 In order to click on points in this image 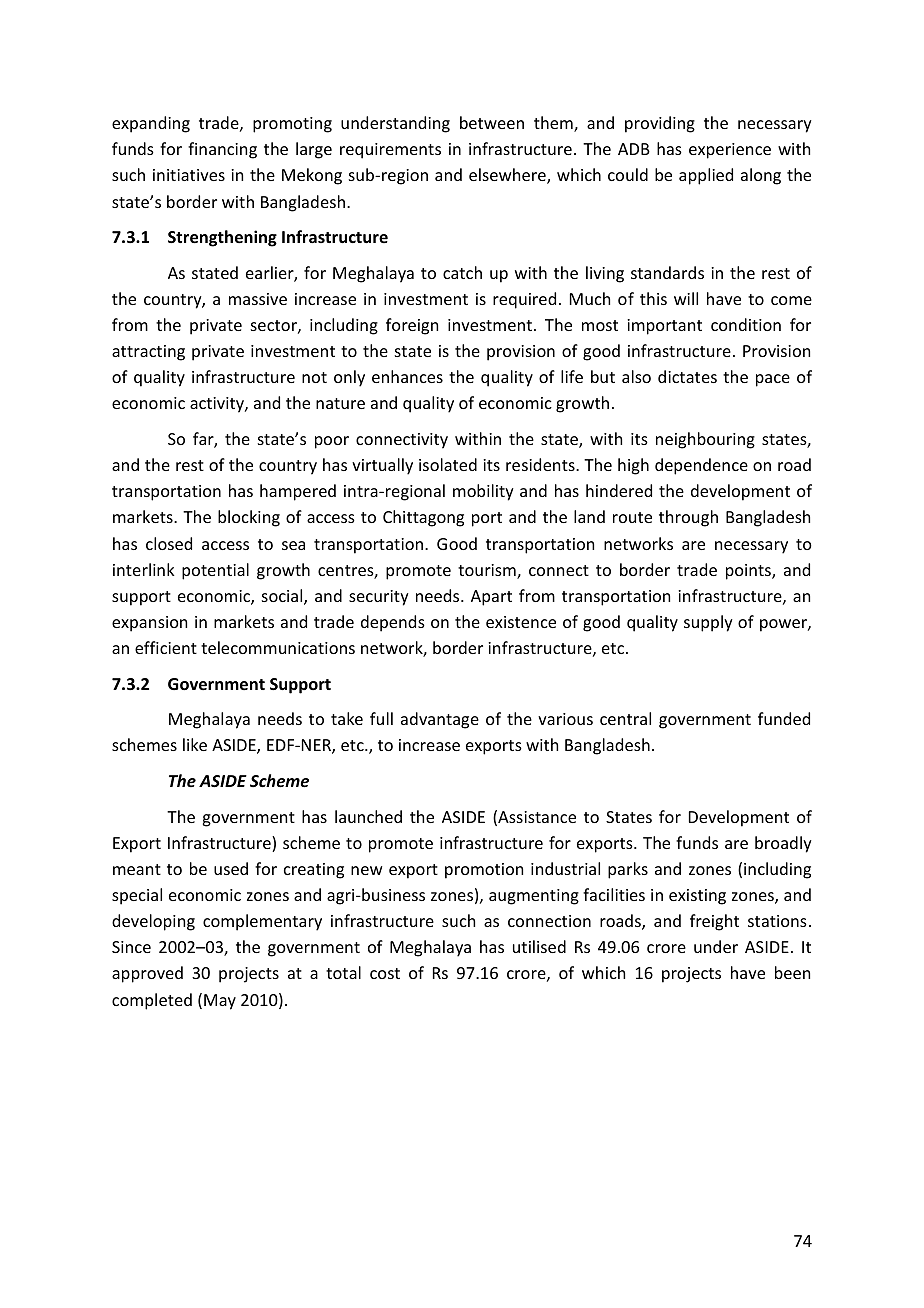, I will do `click(749, 572)`.
